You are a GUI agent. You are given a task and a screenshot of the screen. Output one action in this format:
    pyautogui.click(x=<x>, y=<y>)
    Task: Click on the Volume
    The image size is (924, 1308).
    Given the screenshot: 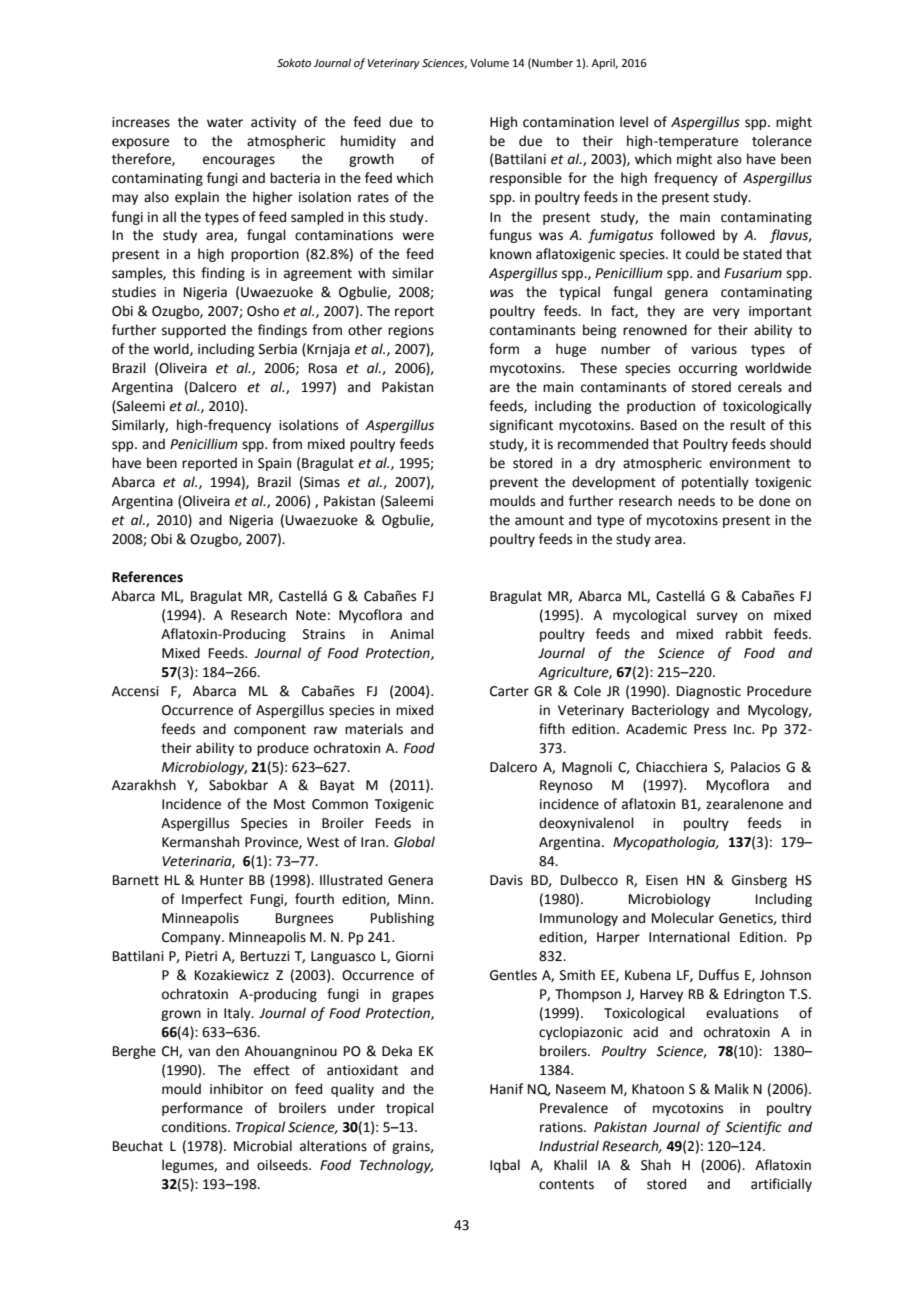 What is the action you would take?
    pyautogui.click(x=489, y=62)
